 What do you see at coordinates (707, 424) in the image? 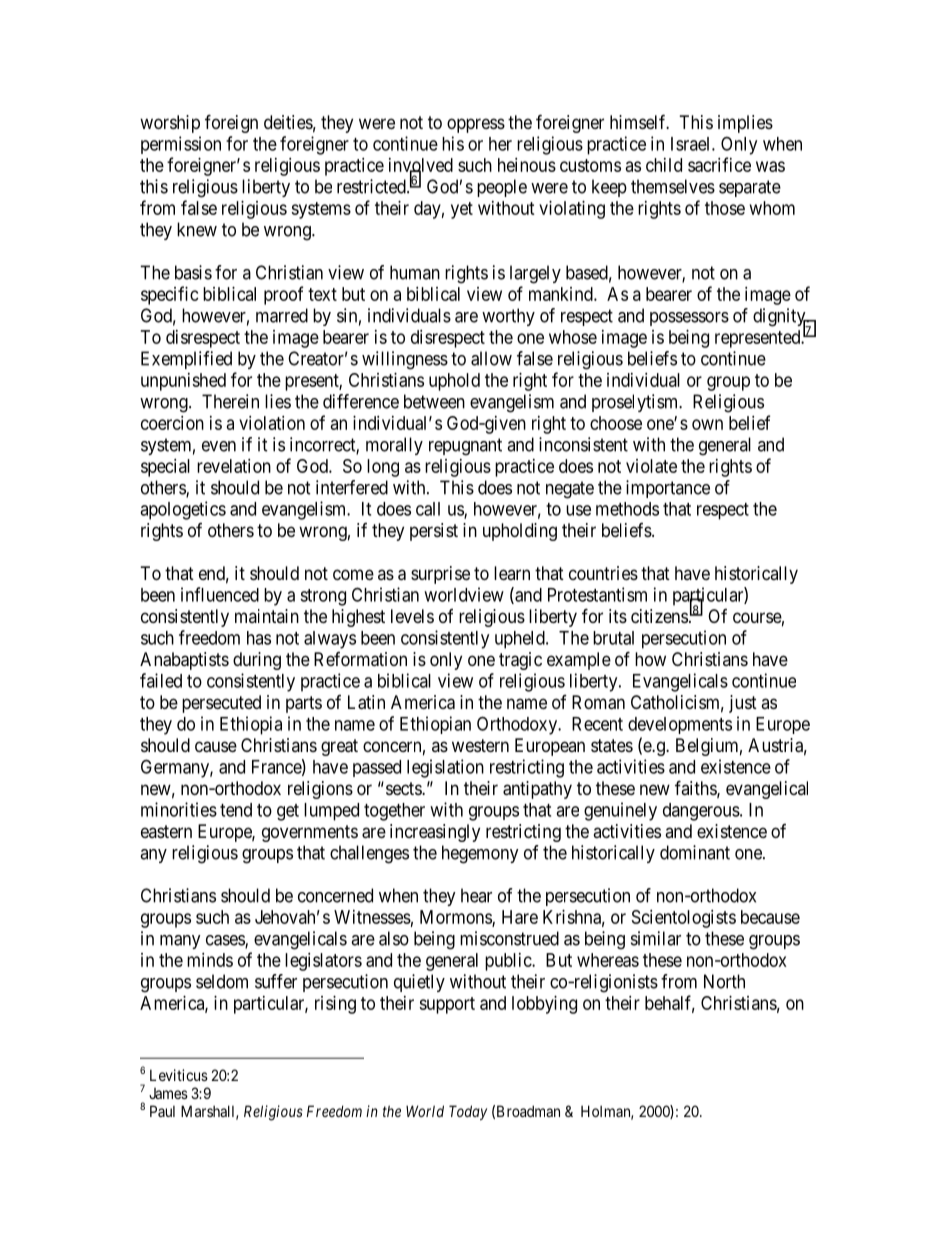
I see `own` at bounding box center [707, 424].
